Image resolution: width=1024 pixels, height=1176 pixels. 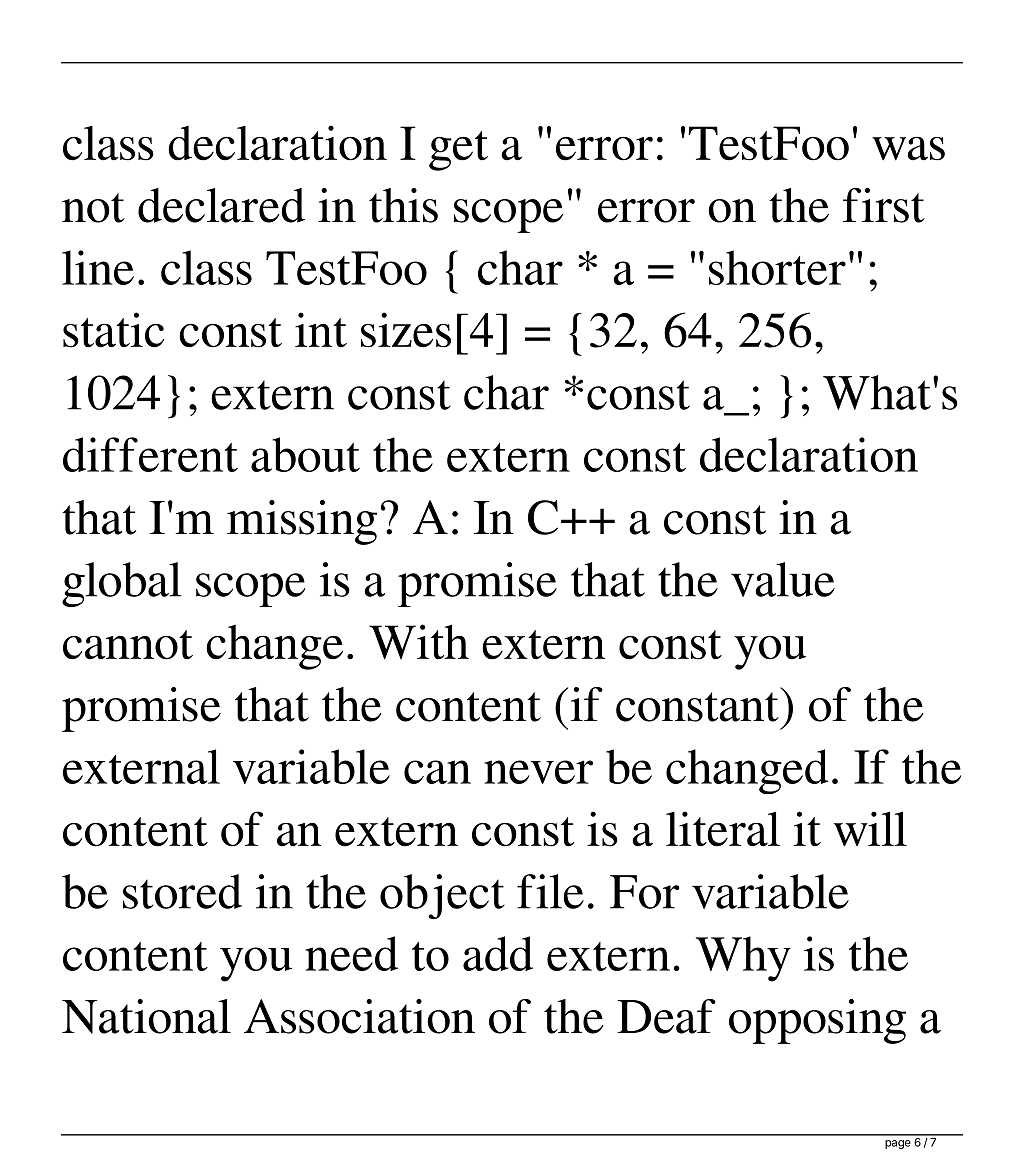 I want to click on With, so click(x=419, y=642).
